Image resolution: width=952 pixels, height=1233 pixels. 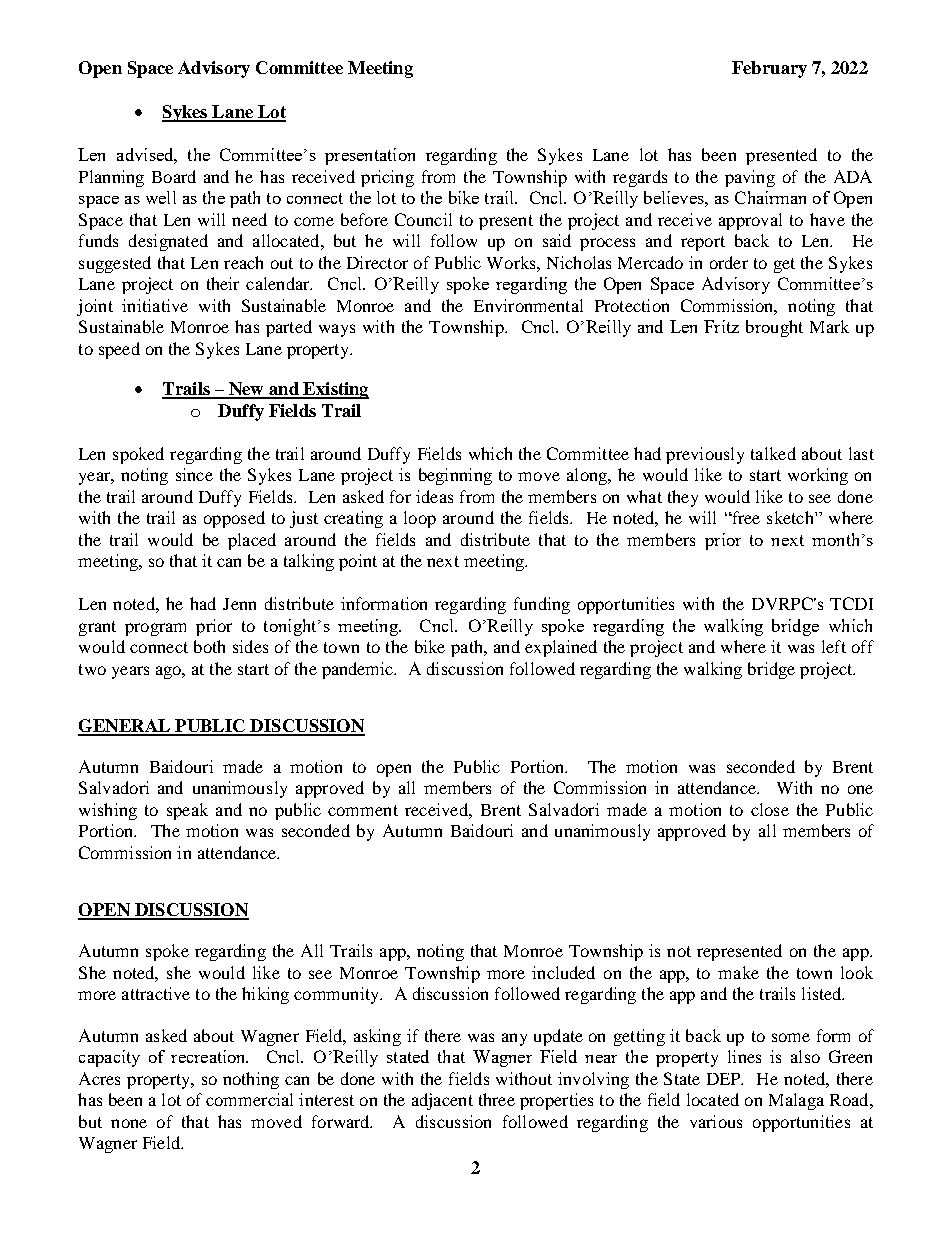 What do you see at coordinates (834, 646) in the screenshot?
I see `left` at bounding box center [834, 646].
